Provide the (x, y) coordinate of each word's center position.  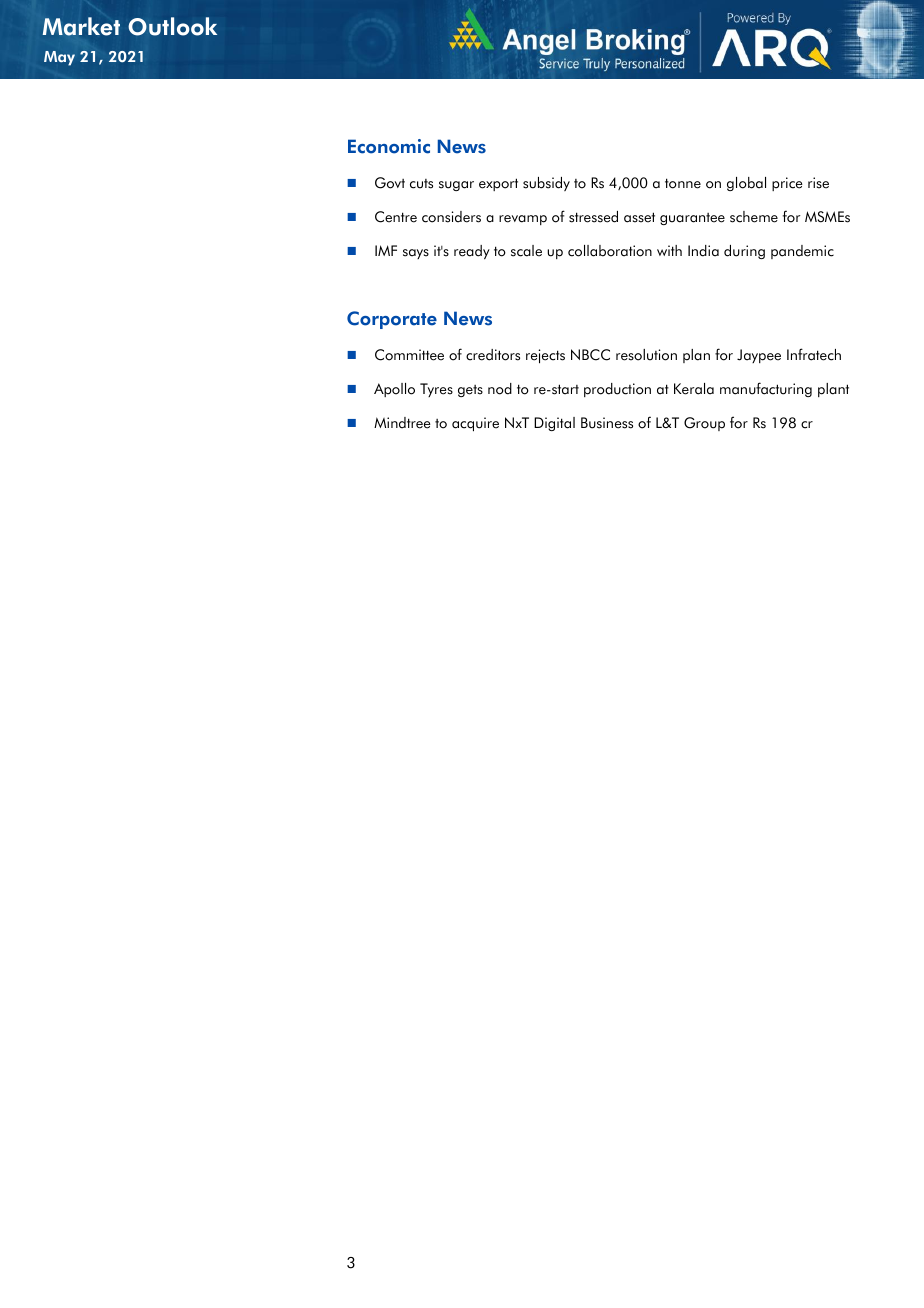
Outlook (172, 26)
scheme (754, 217)
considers (451, 217)
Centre (396, 217)
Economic (389, 146)
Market (81, 26)
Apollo (394, 390)
